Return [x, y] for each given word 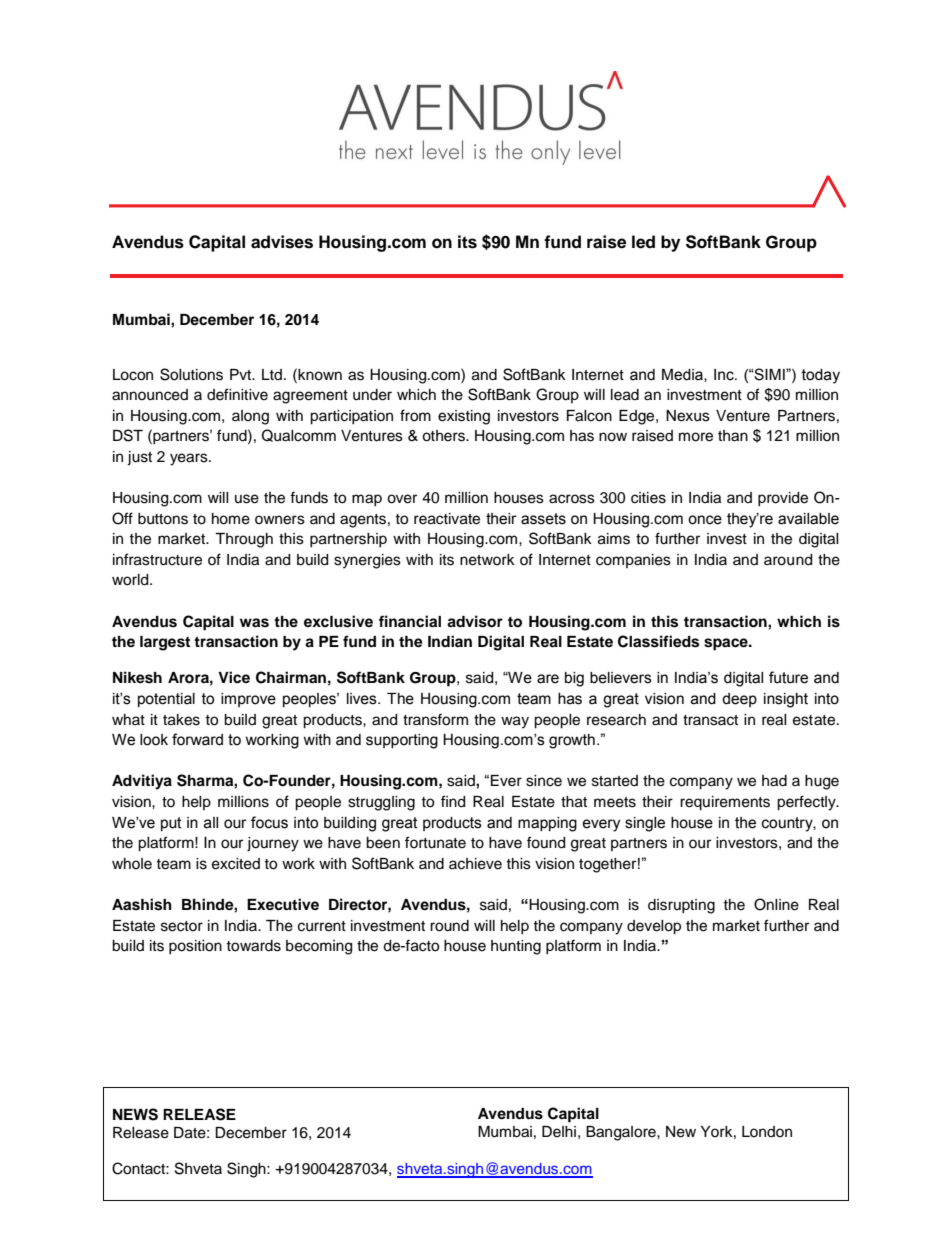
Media [683, 375]
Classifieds [658, 641]
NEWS [135, 1114]
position [195, 947]
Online [776, 904]
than [733, 436]
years [190, 459]
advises [282, 242]
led [643, 242]
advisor [475, 621]
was [254, 623]
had [774, 781]
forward [197, 739]
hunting [516, 947]
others [444, 436]
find [453, 801]
